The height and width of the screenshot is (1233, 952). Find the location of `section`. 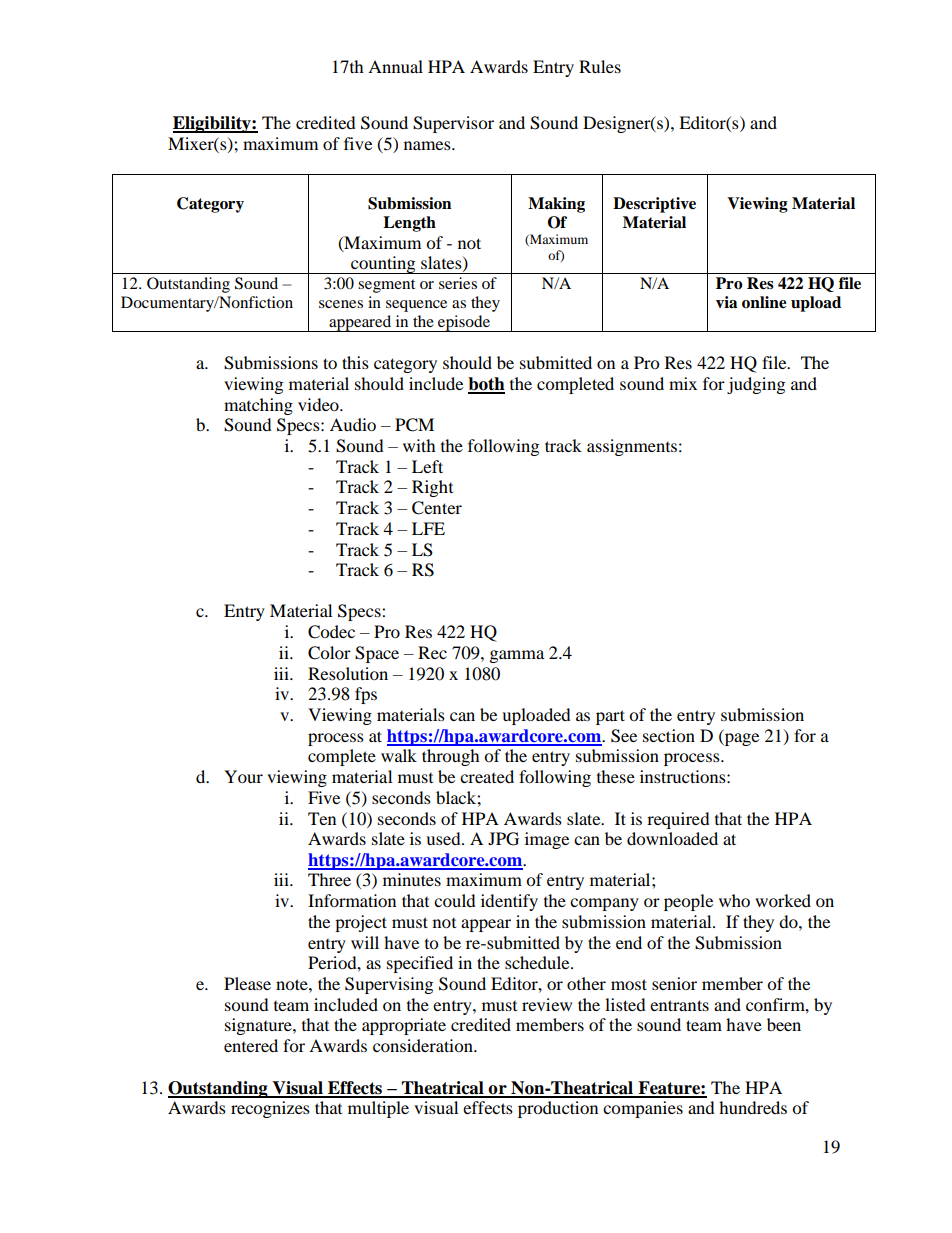

section is located at coordinates (669, 735).
